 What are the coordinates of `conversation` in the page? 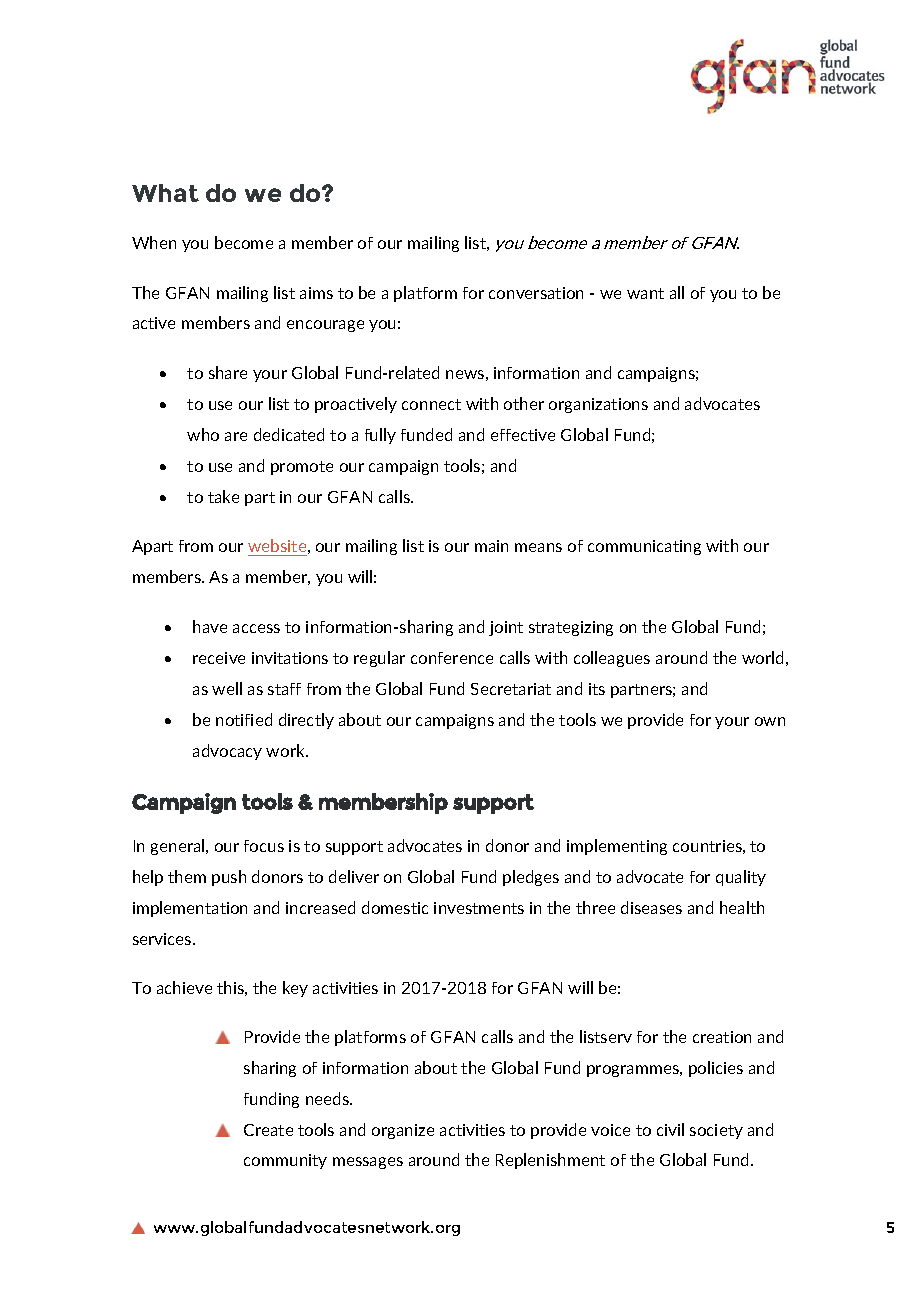 It's located at (536, 293).
